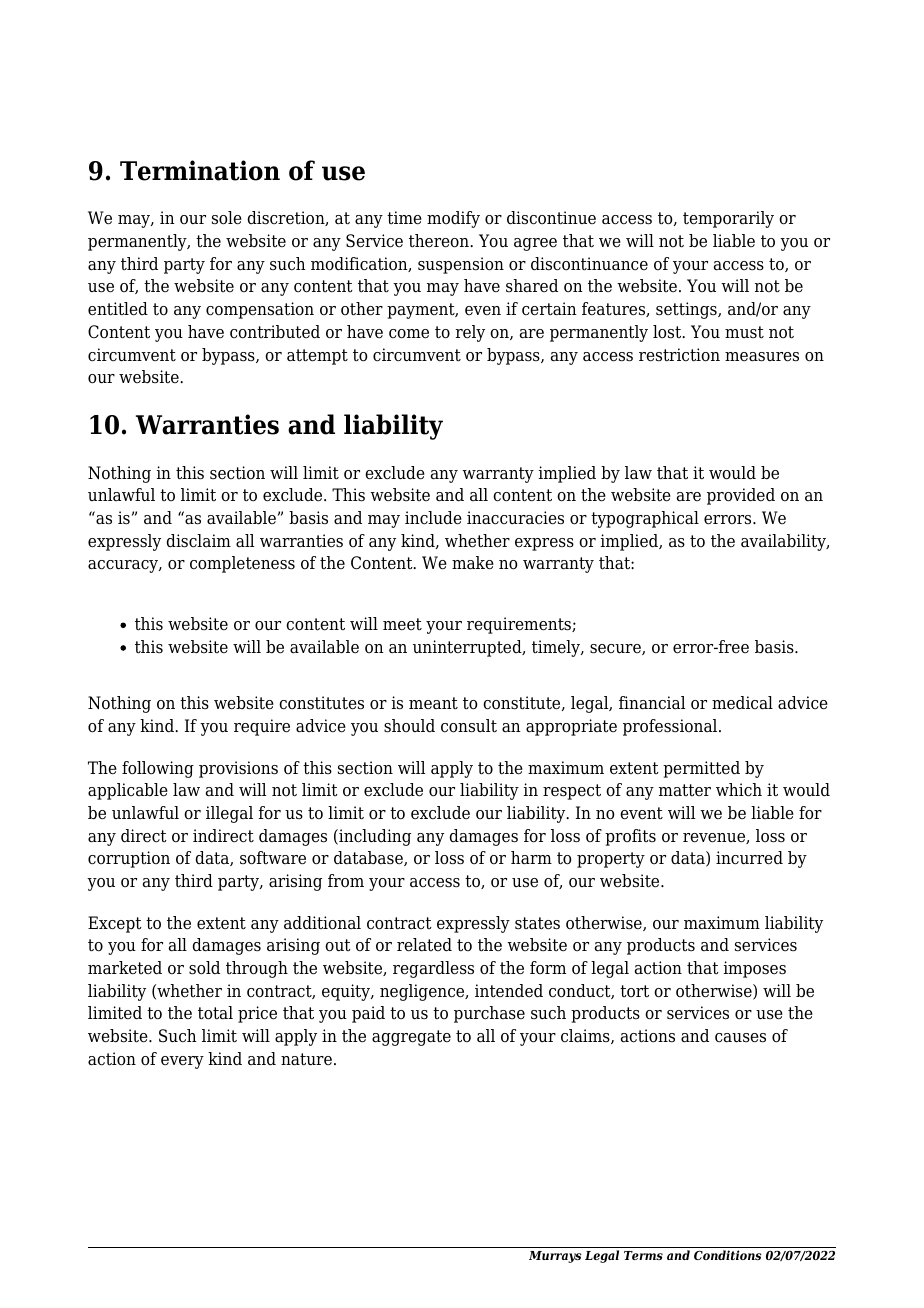 This document has height=1308, width=924. Describe the element at coordinates (453, 219) in the document. I see `modify` at that location.
